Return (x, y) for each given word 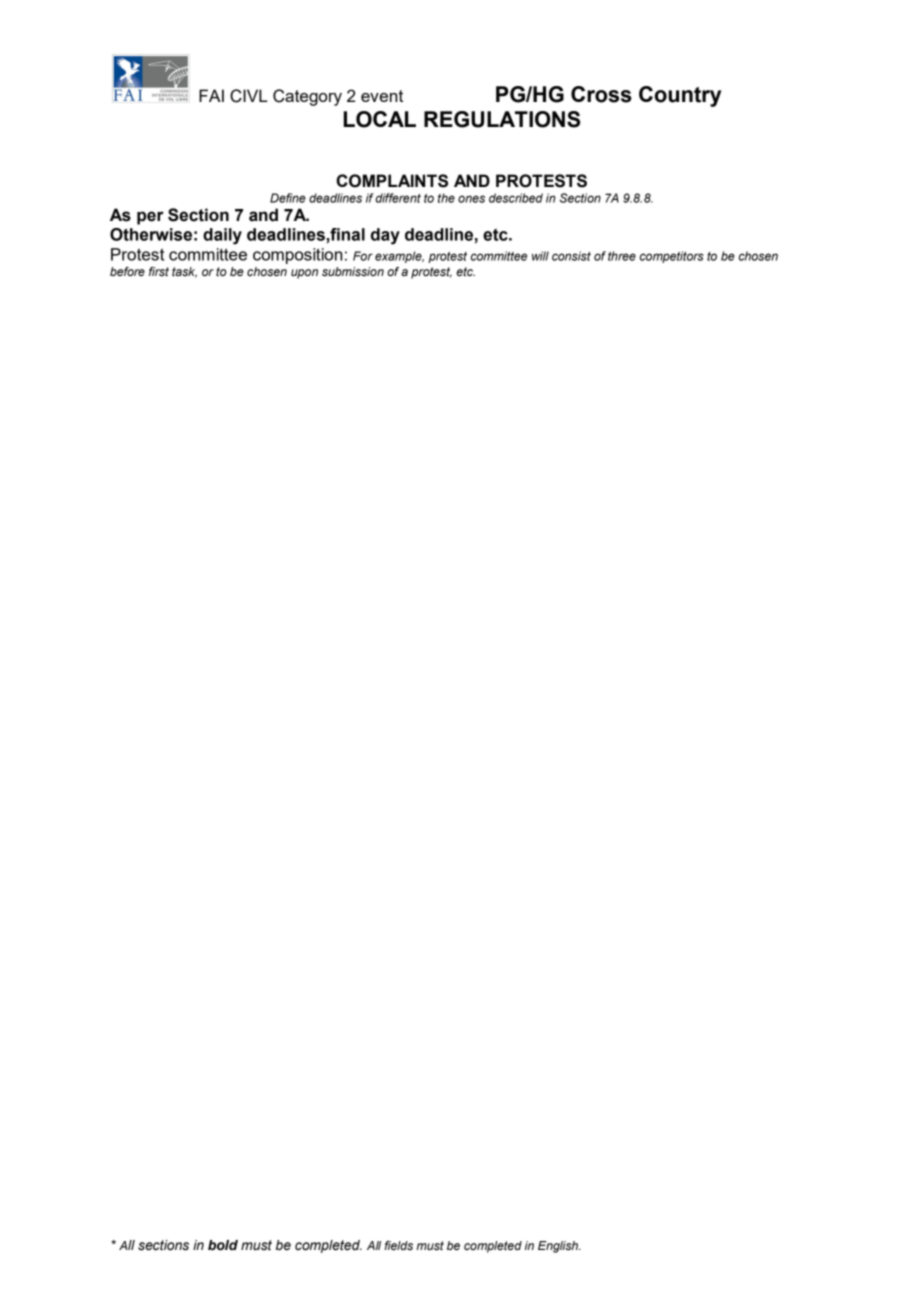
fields (398, 1245)
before (127, 271)
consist (571, 256)
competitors (672, 257)
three (622, 256)
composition (297, 256)
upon (304, 274)
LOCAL (380, 119)
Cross (601, 94)
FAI (211, 95)
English (559, 1247)
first (159, 271)
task (184, 272)
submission (353, 271)
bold (223, 1245)
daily (222, 236)
